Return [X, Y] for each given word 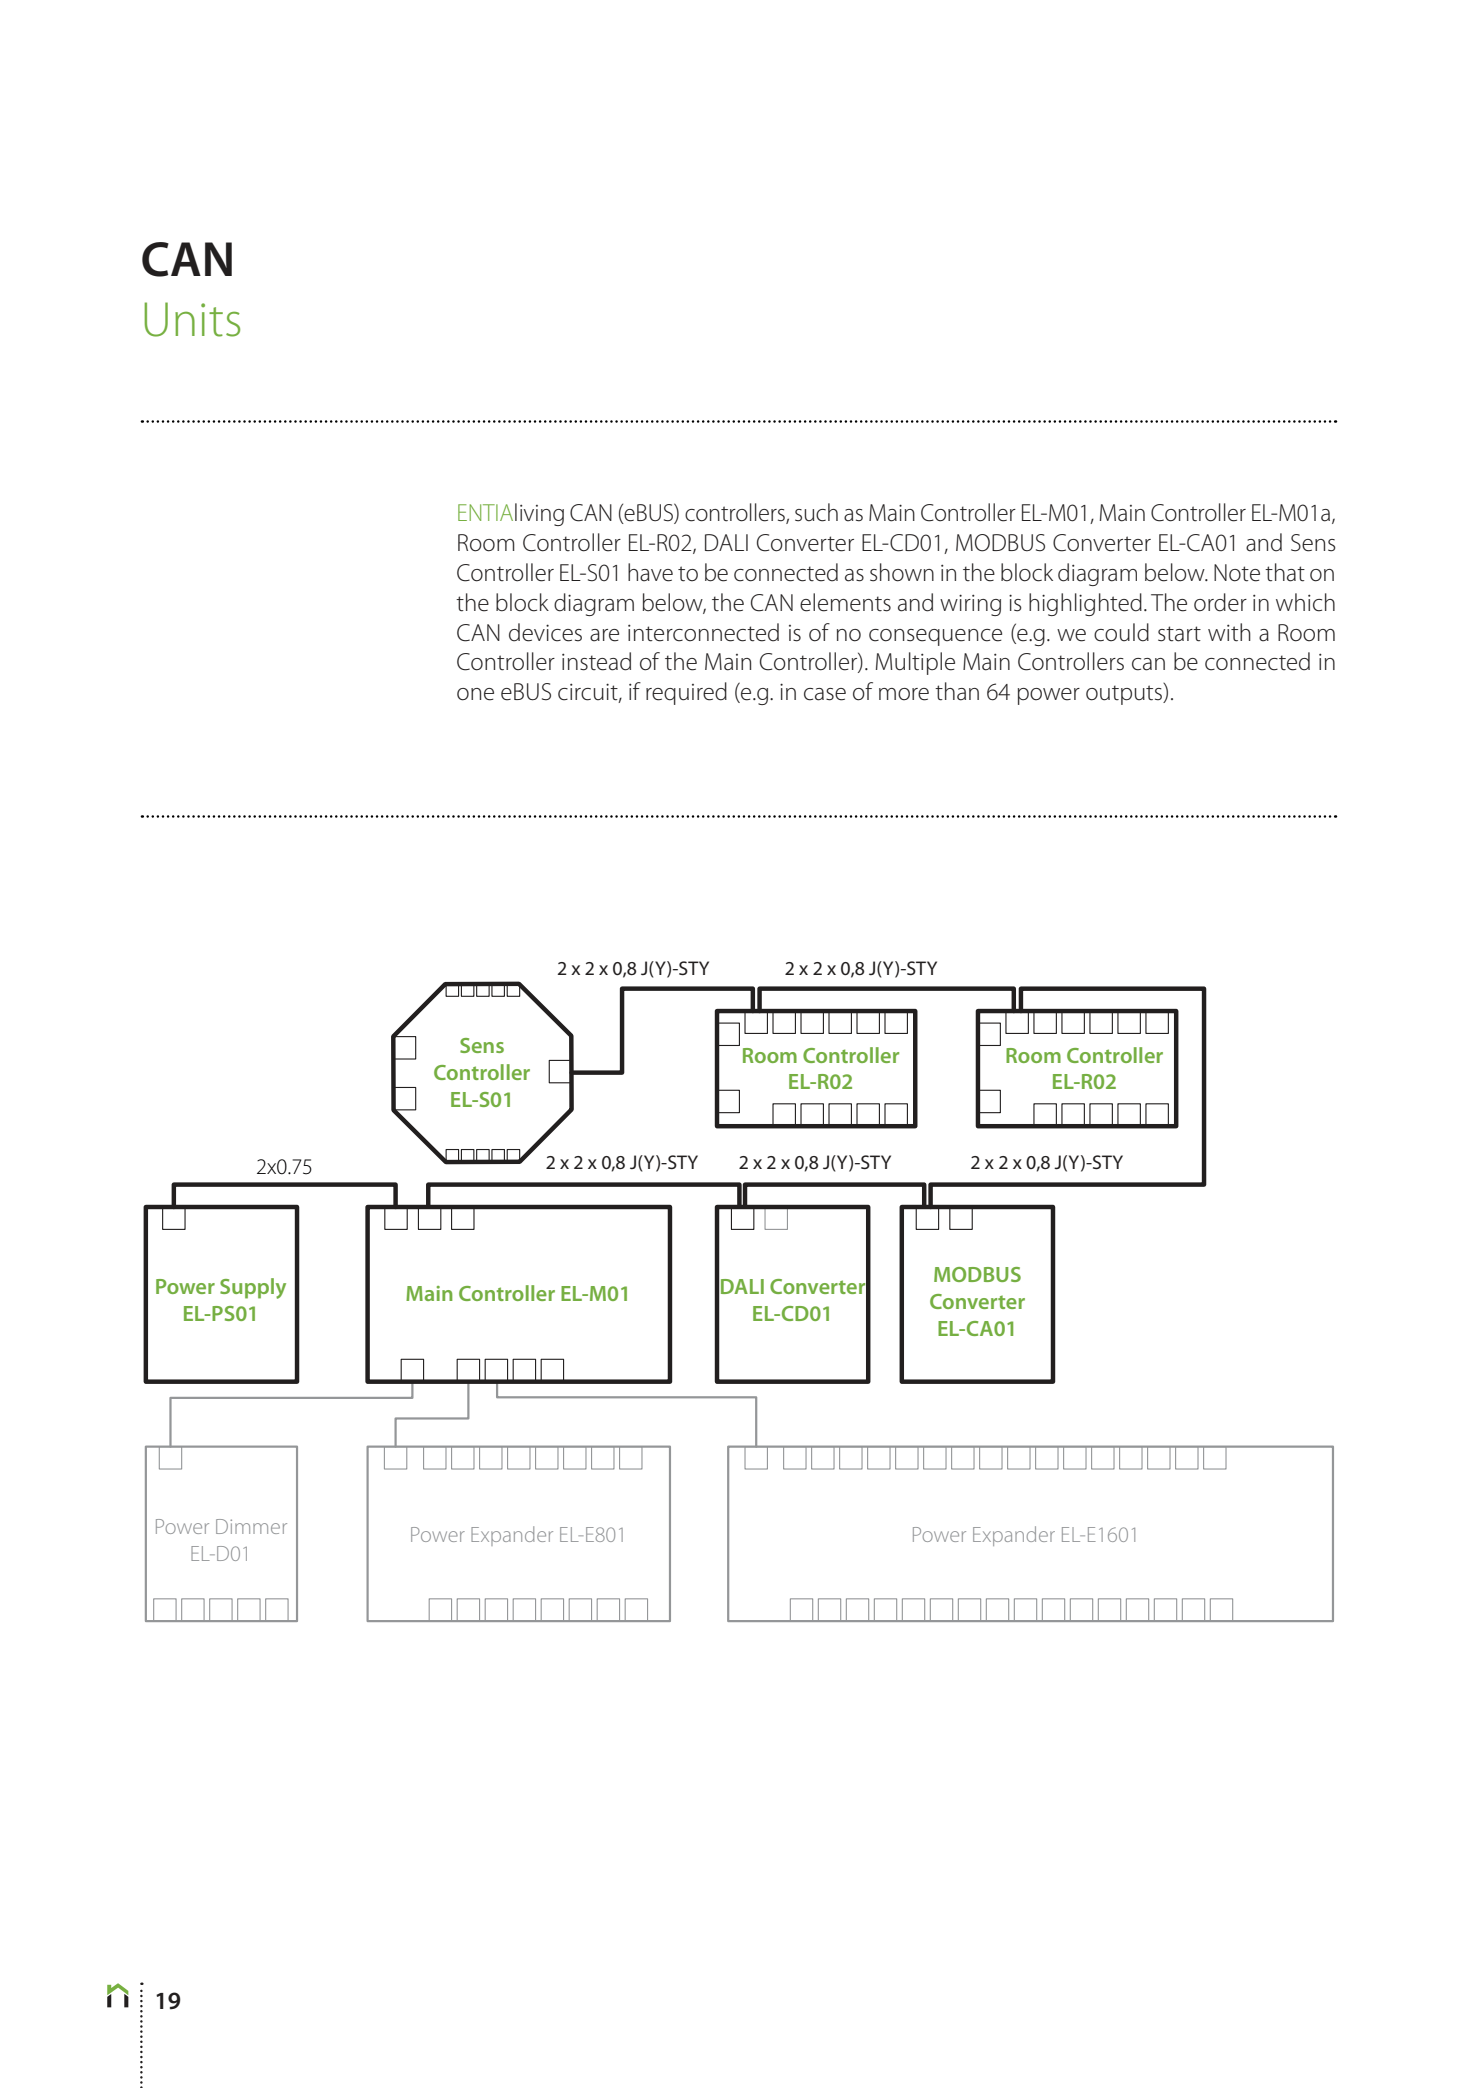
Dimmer [251, 1526]
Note [1237, 573]
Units [192, 319]
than [957, 691]
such [816, 512]
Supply [253, 1288]
